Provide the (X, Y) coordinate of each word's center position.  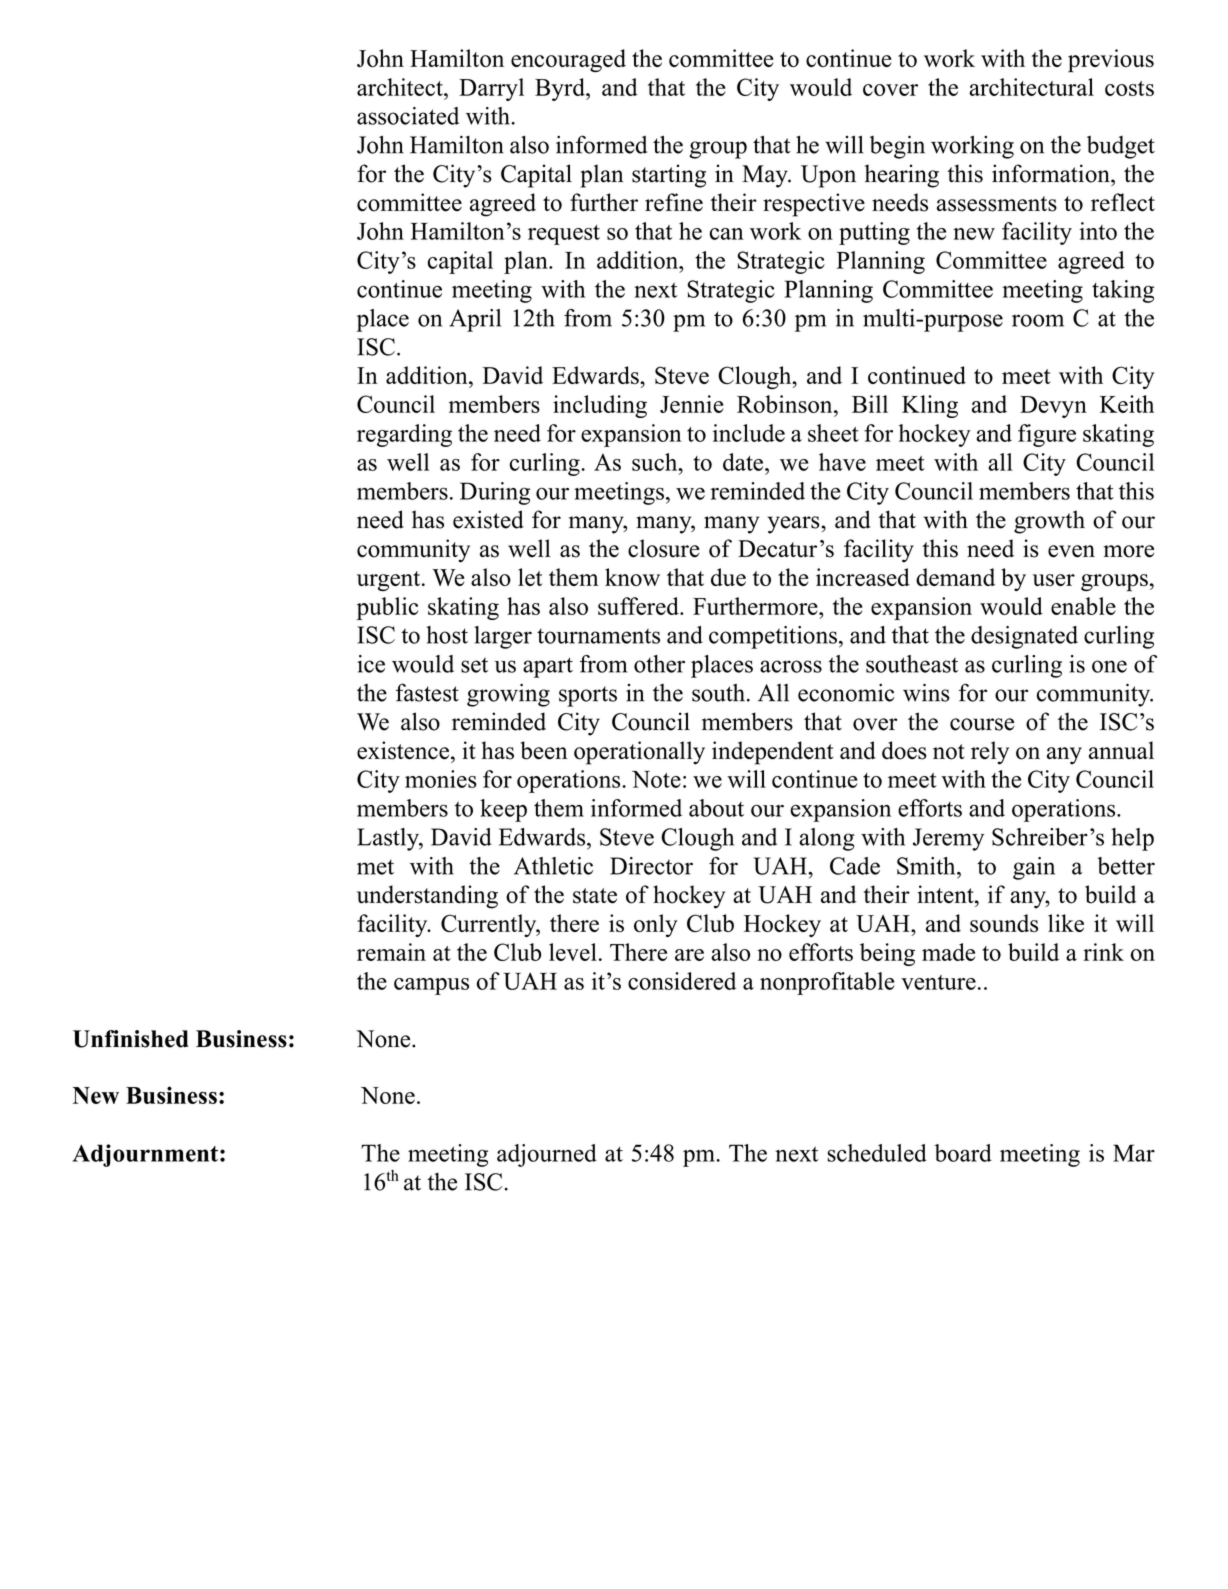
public (387, 608)
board (963, 1153)
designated (1024, 637)
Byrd (561, 89)
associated (408, 116)
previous (1111, 61)
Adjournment (145, 1155)
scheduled (877, 1153)
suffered (639, 606)
